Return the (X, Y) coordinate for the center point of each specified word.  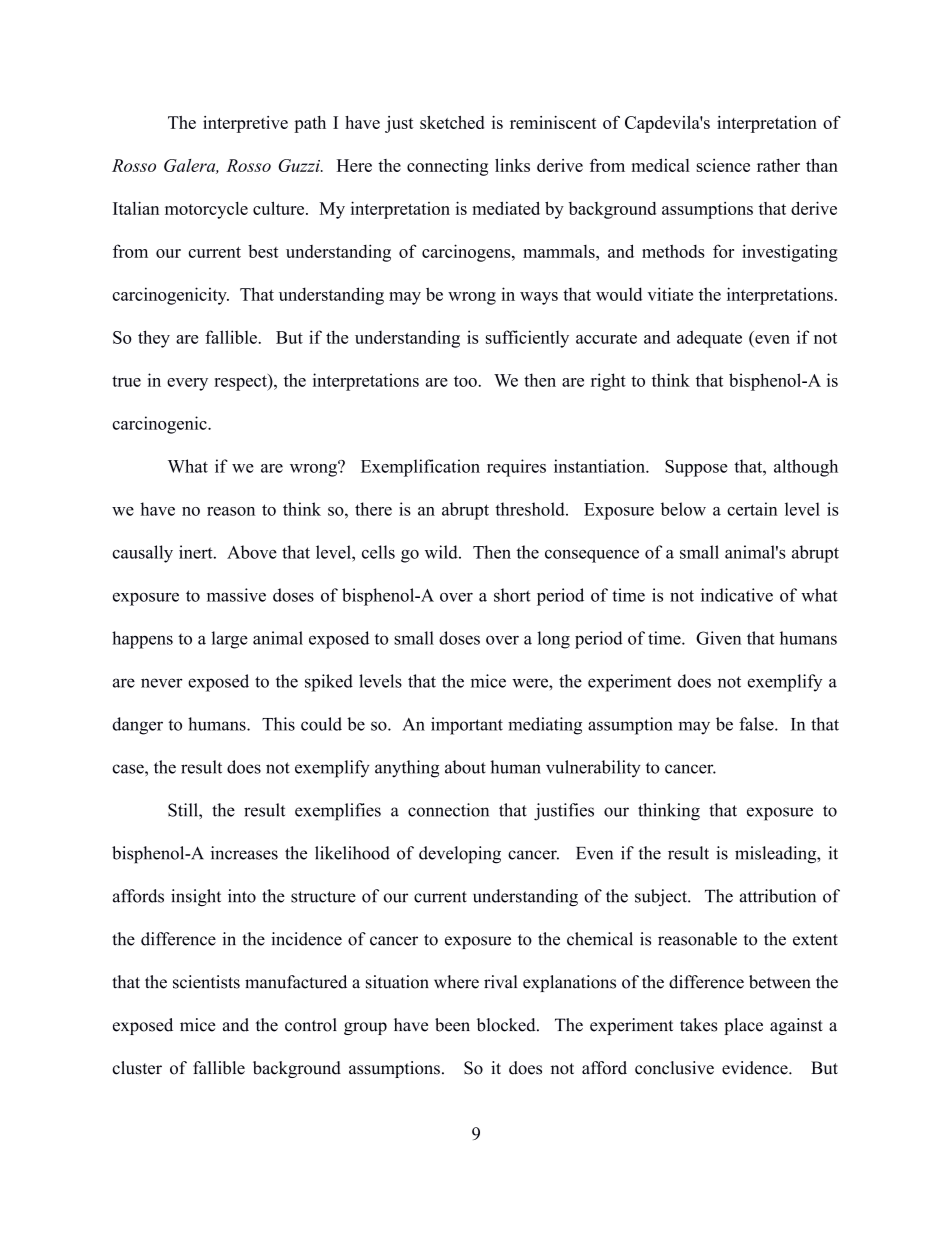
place (743, 1026)
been (452, 1025)
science (723, 165)
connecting (447, 167)
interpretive (245, 124)
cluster (137, 1068)
